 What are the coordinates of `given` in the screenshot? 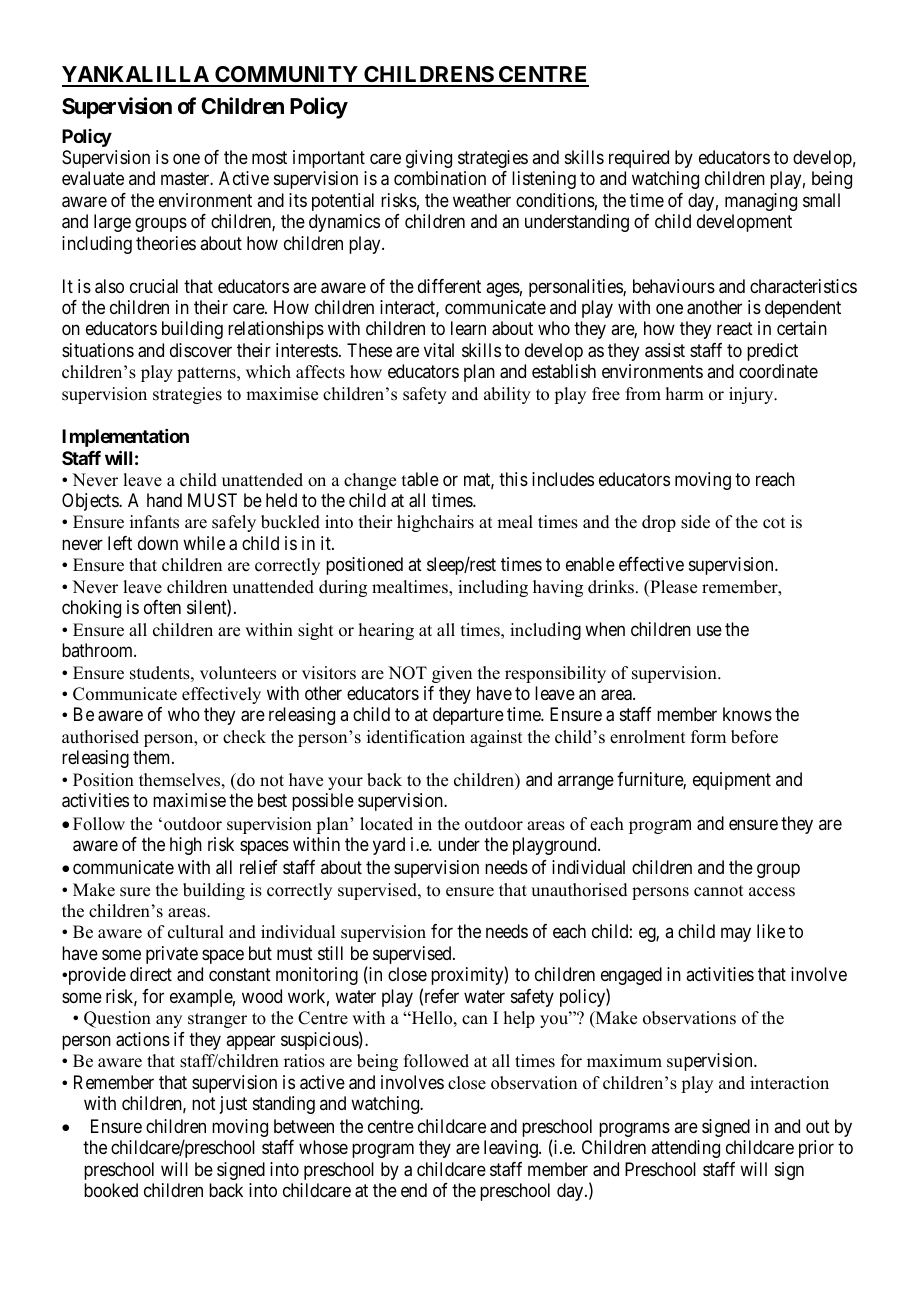 It's located at (452, 674).
